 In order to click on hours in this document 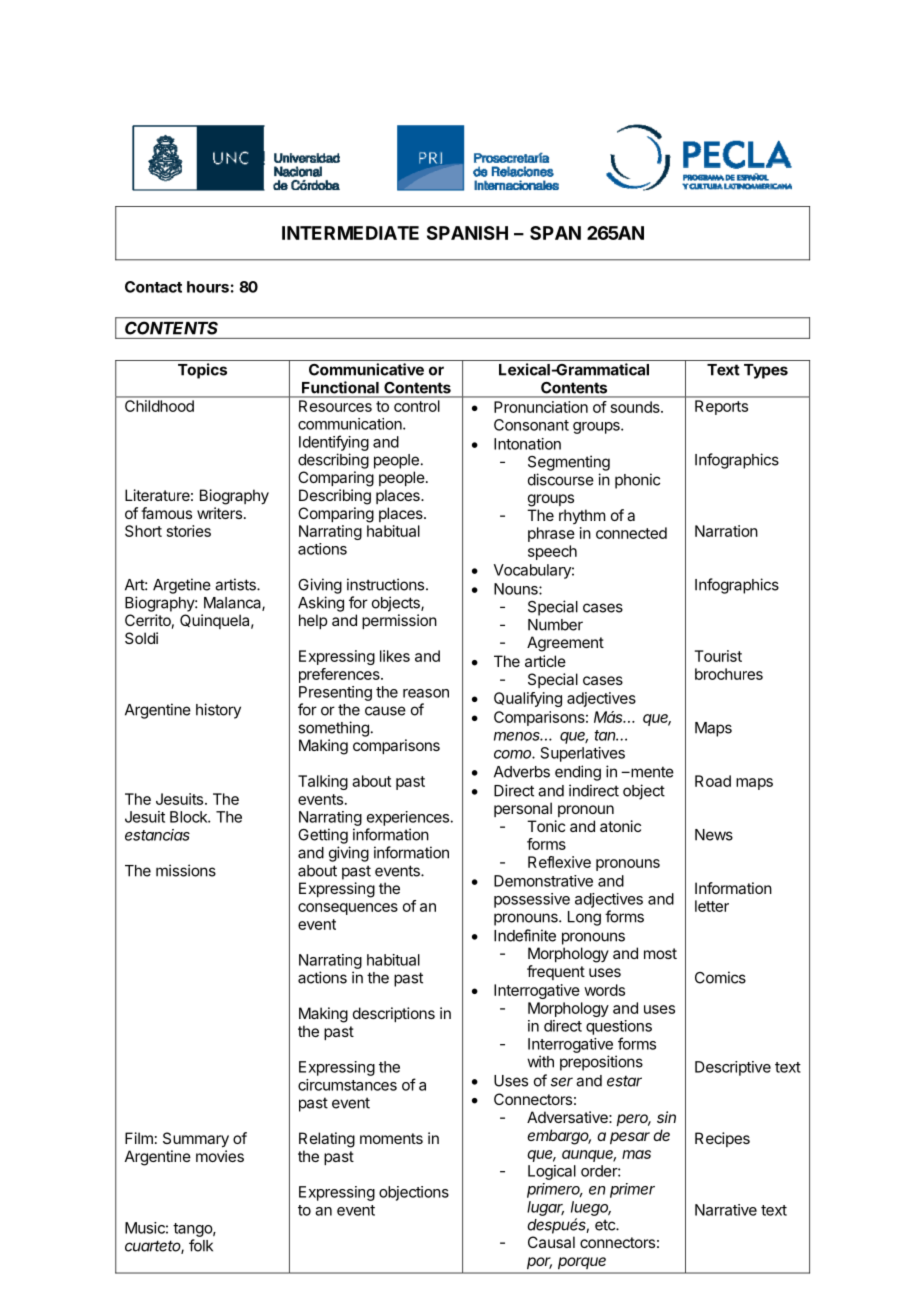, I will do `click(208, 287)`.
